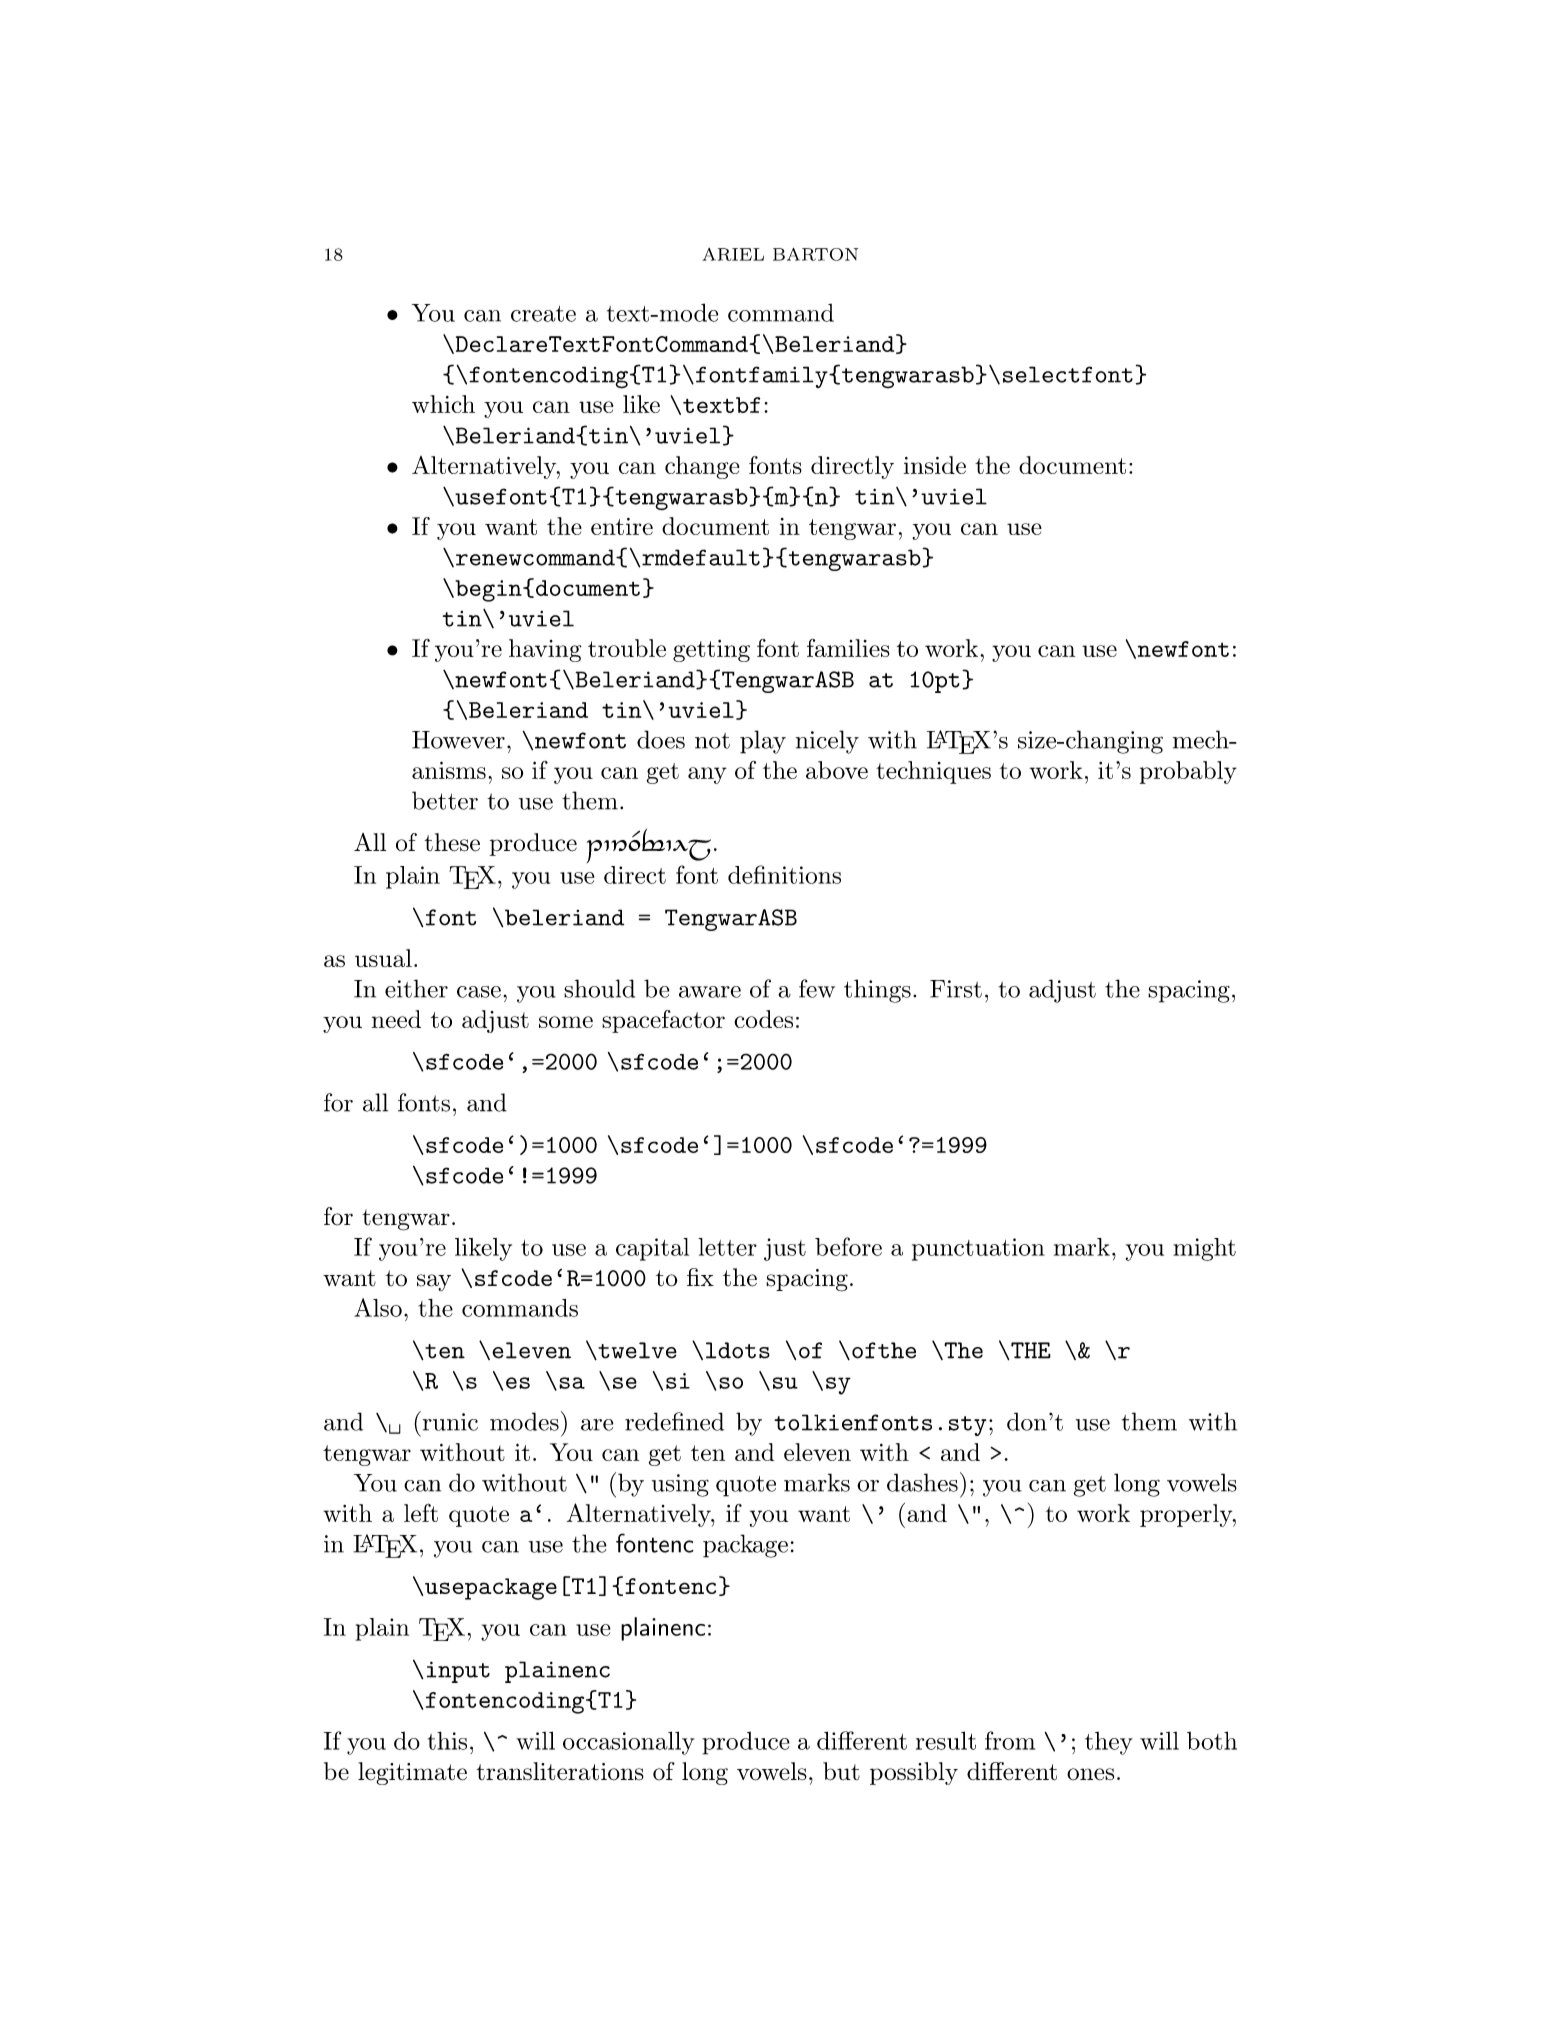 The width and height of the screenshot is (1561, 2020). What do you see at coordinates (479, 992) in the screenshot?
I see `case` at bounding box center [479, 992].
